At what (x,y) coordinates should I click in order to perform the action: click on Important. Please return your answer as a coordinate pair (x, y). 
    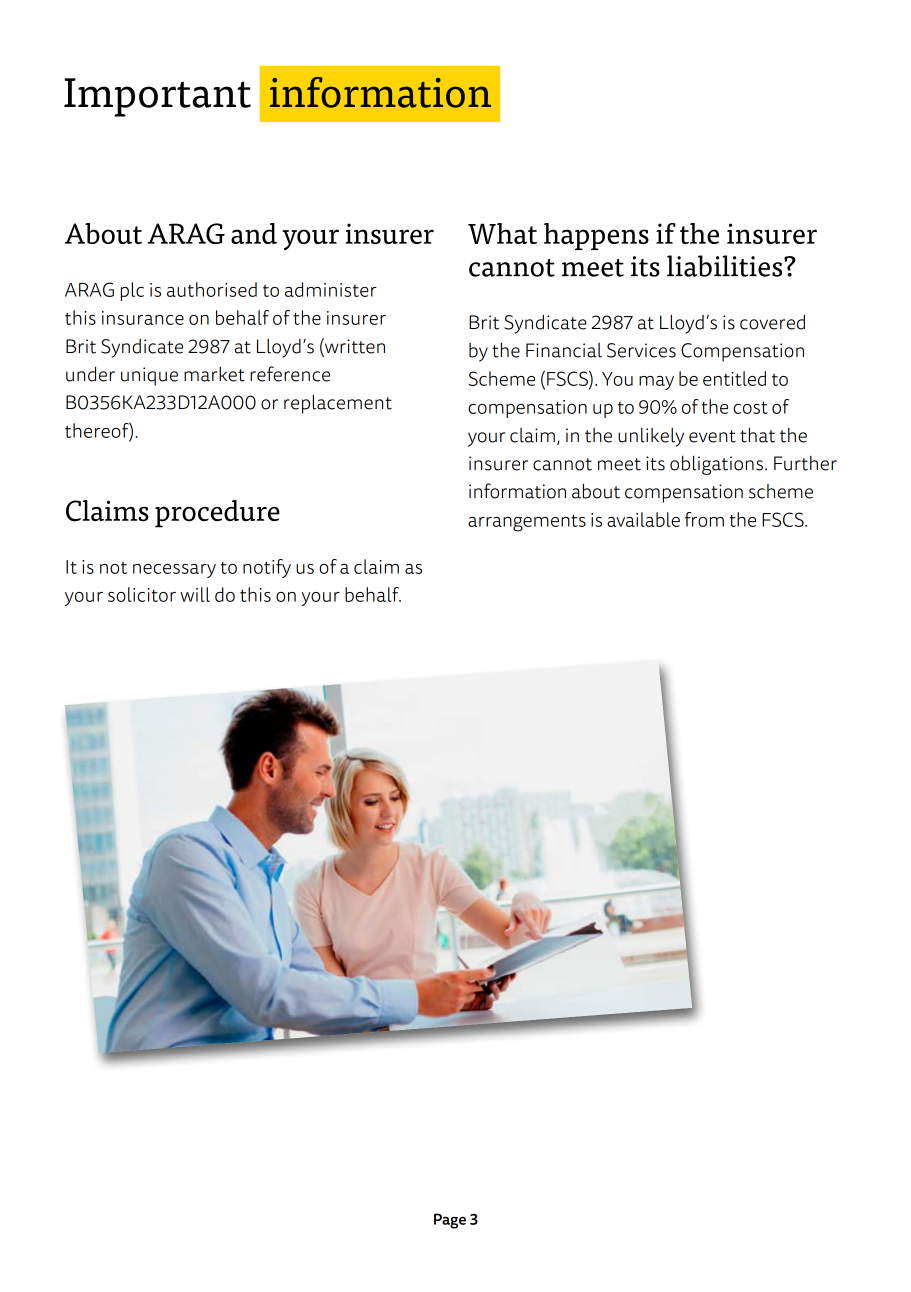
    Looking at the image, I should click on (157, 97).
